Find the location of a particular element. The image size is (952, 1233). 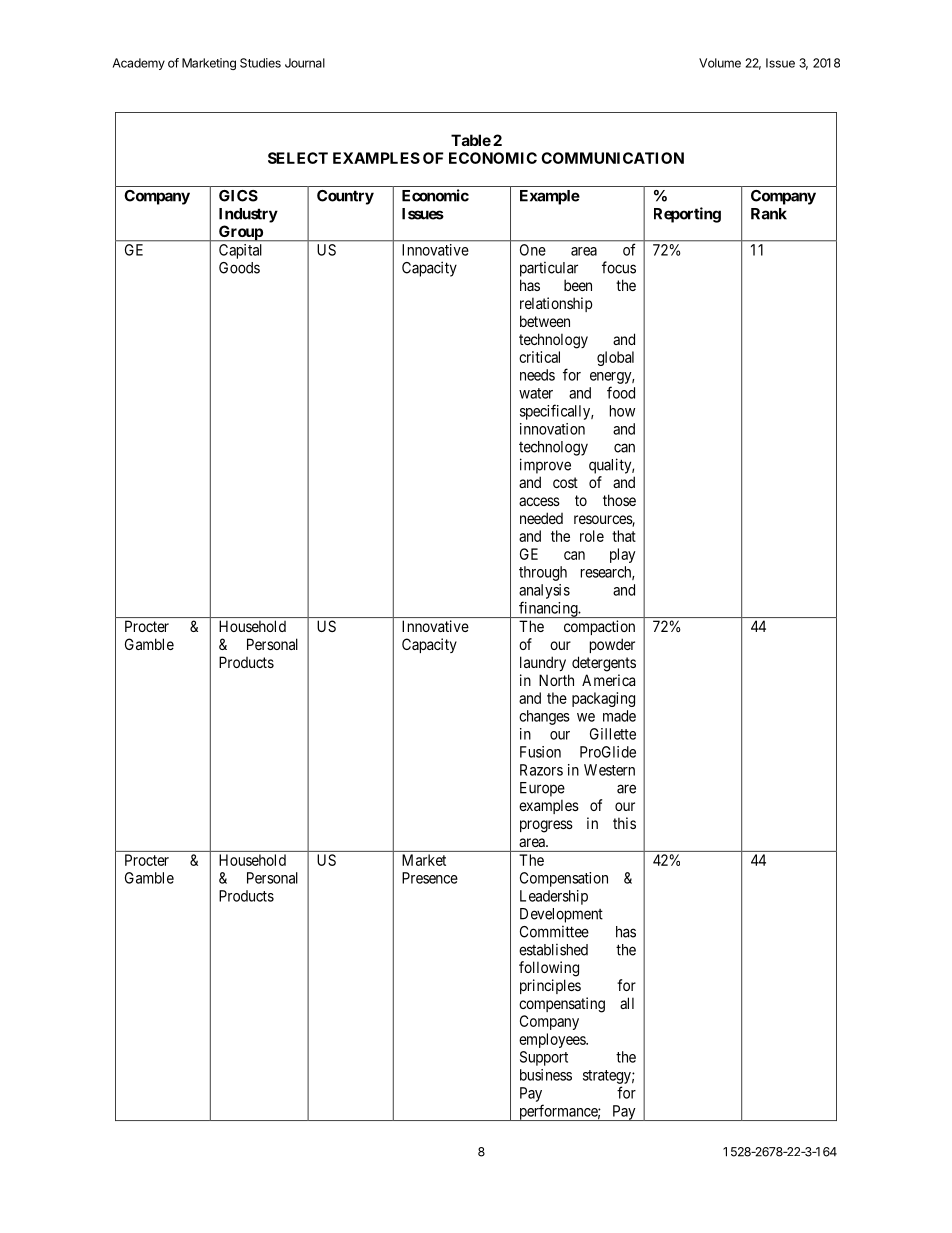

Presence is located at coordinates (430, 878).
